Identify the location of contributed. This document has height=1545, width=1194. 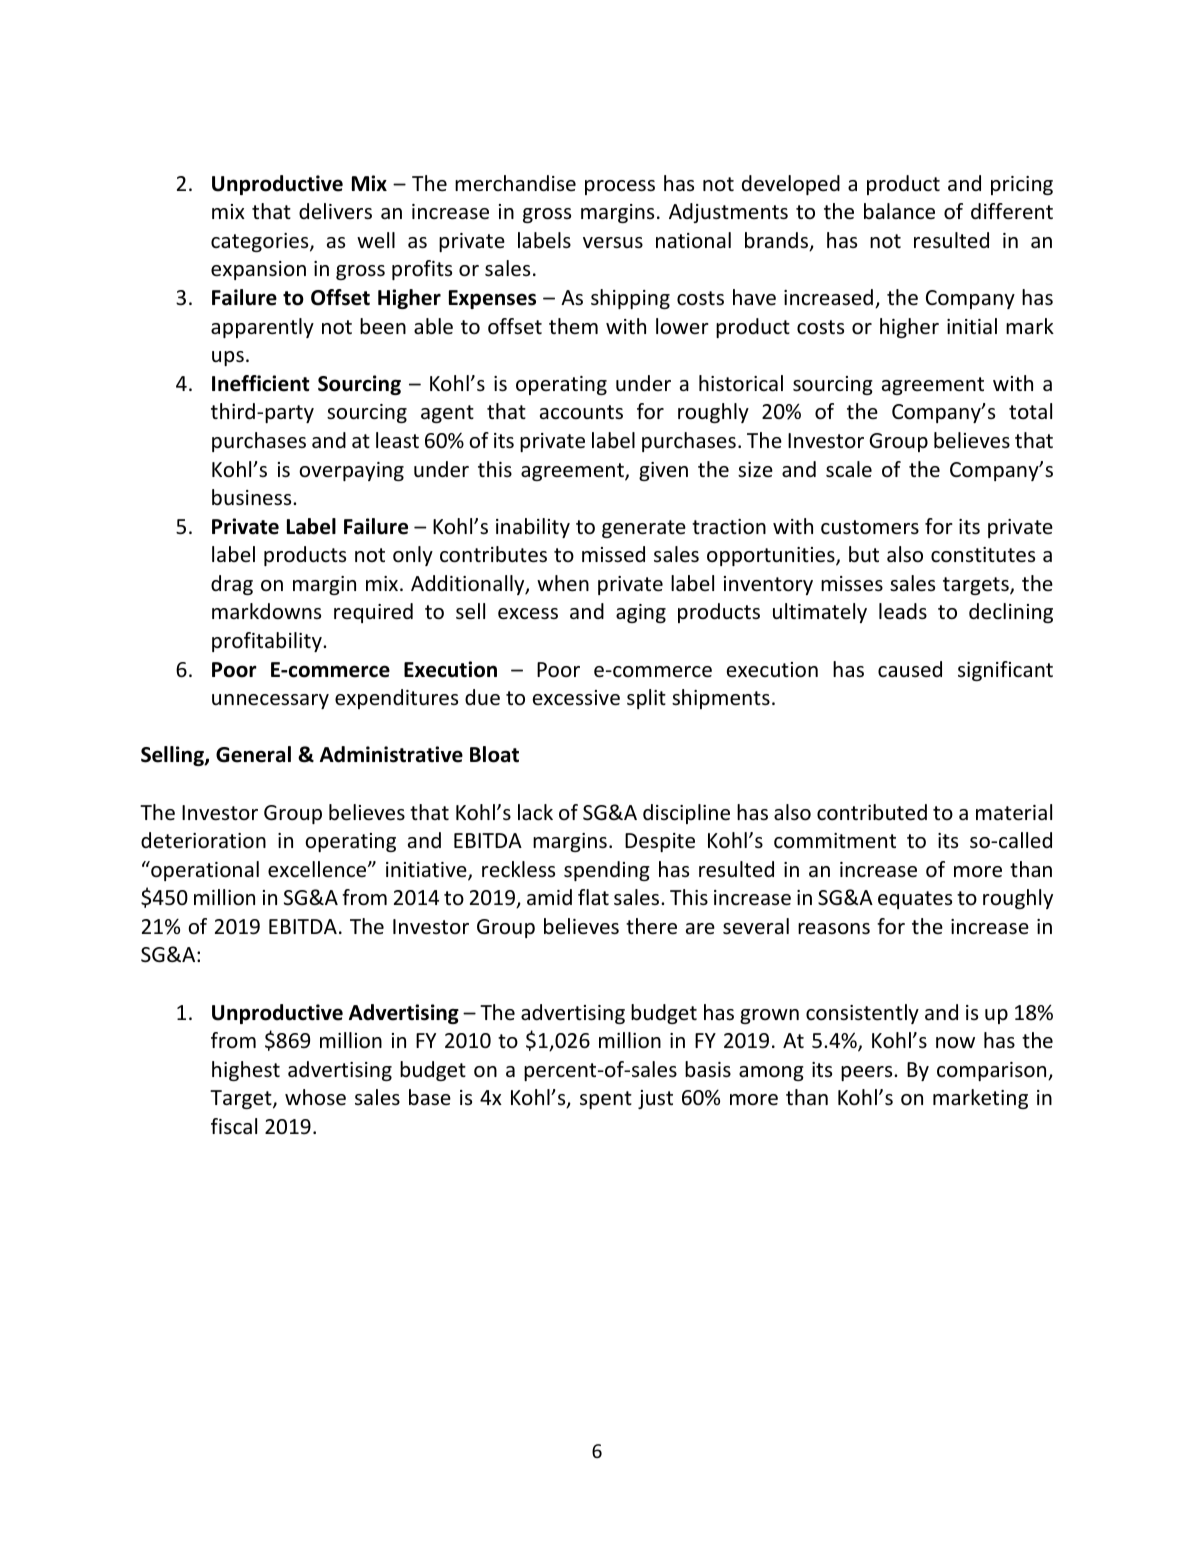
(872, 812).
